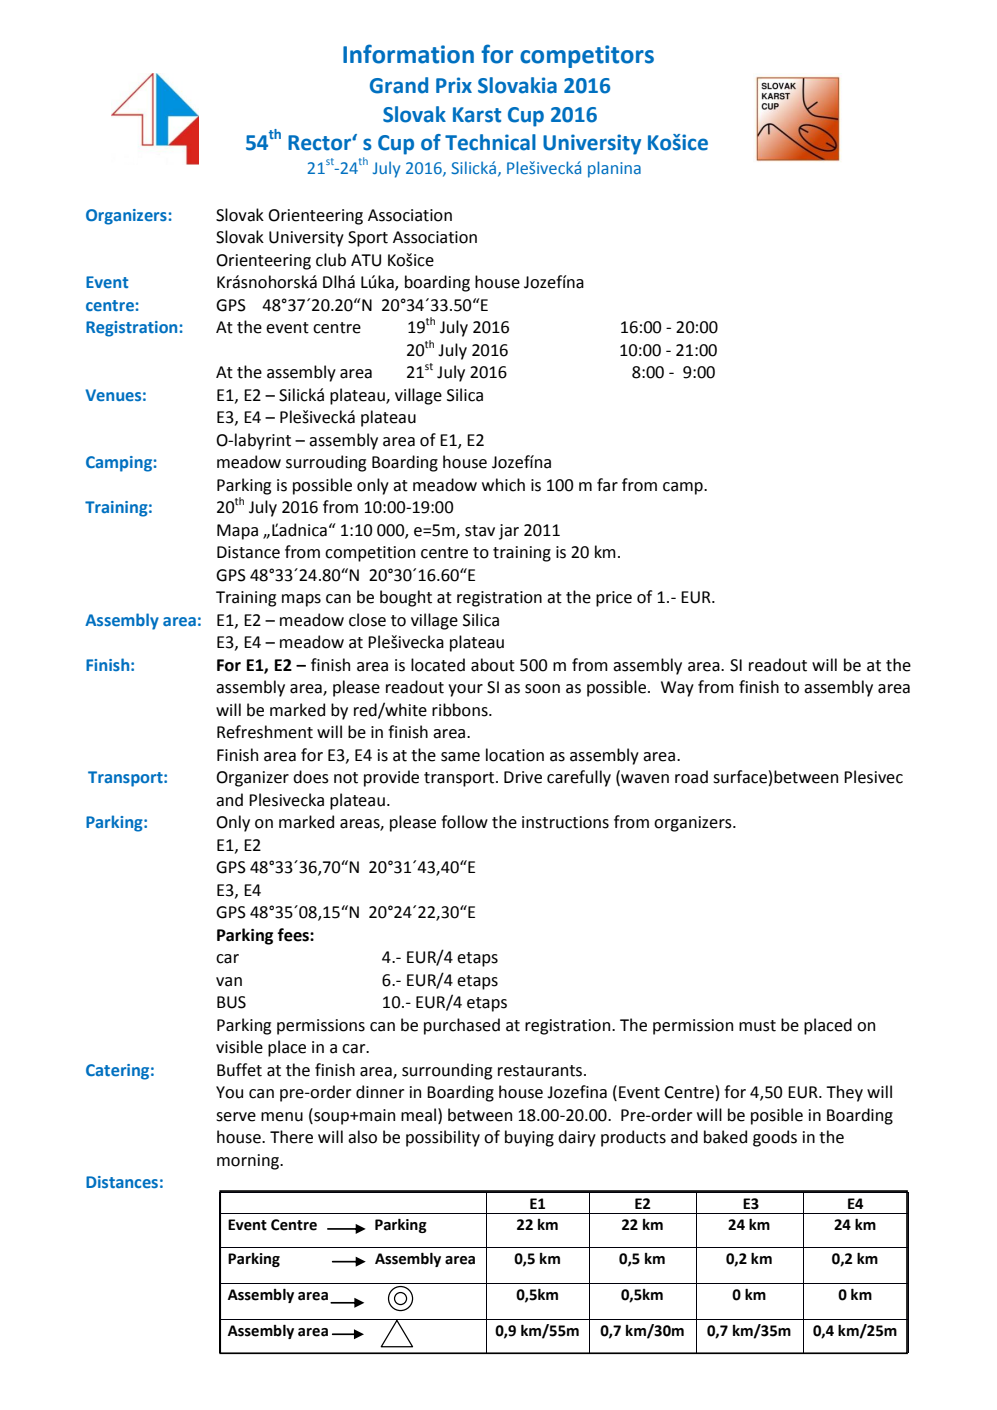  What do you see at coordinates (587, 56) in the document?
I see `competitors` at bounding box center [587, 56].
